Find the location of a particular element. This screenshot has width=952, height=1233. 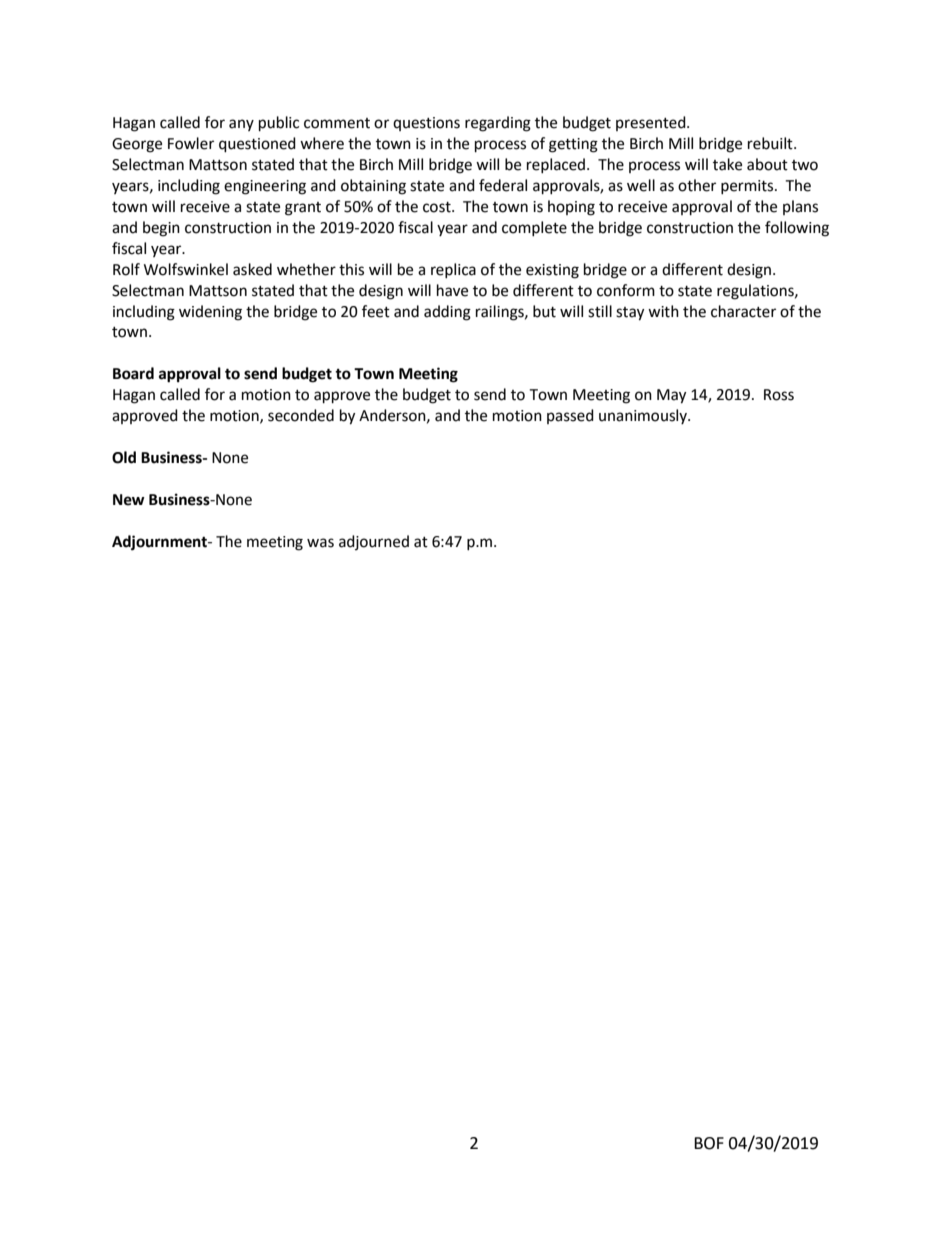

Ross is located at coordinates (779, 395).
